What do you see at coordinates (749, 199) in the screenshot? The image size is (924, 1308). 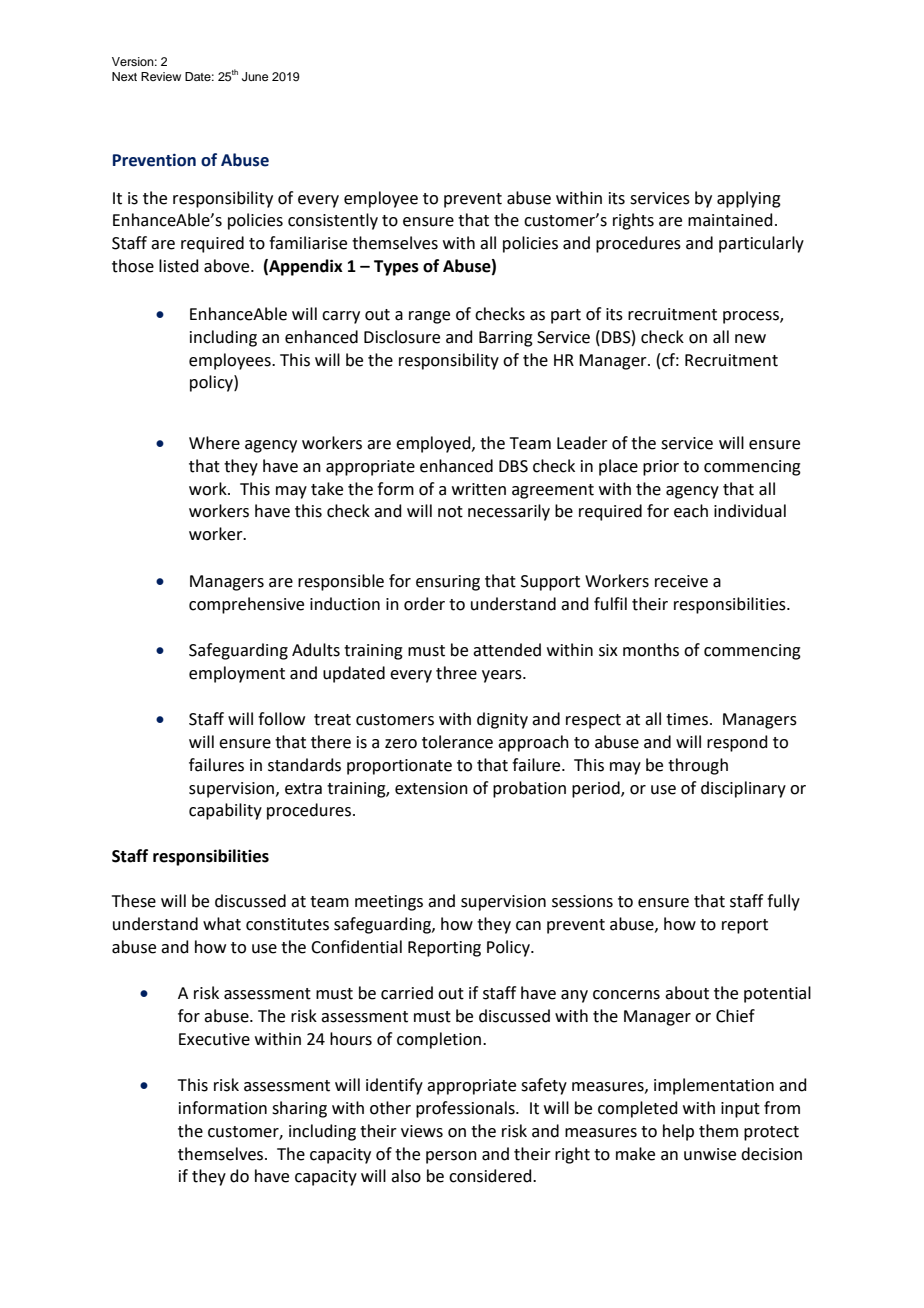 I see `applying` at bounding box center [749, 199].
